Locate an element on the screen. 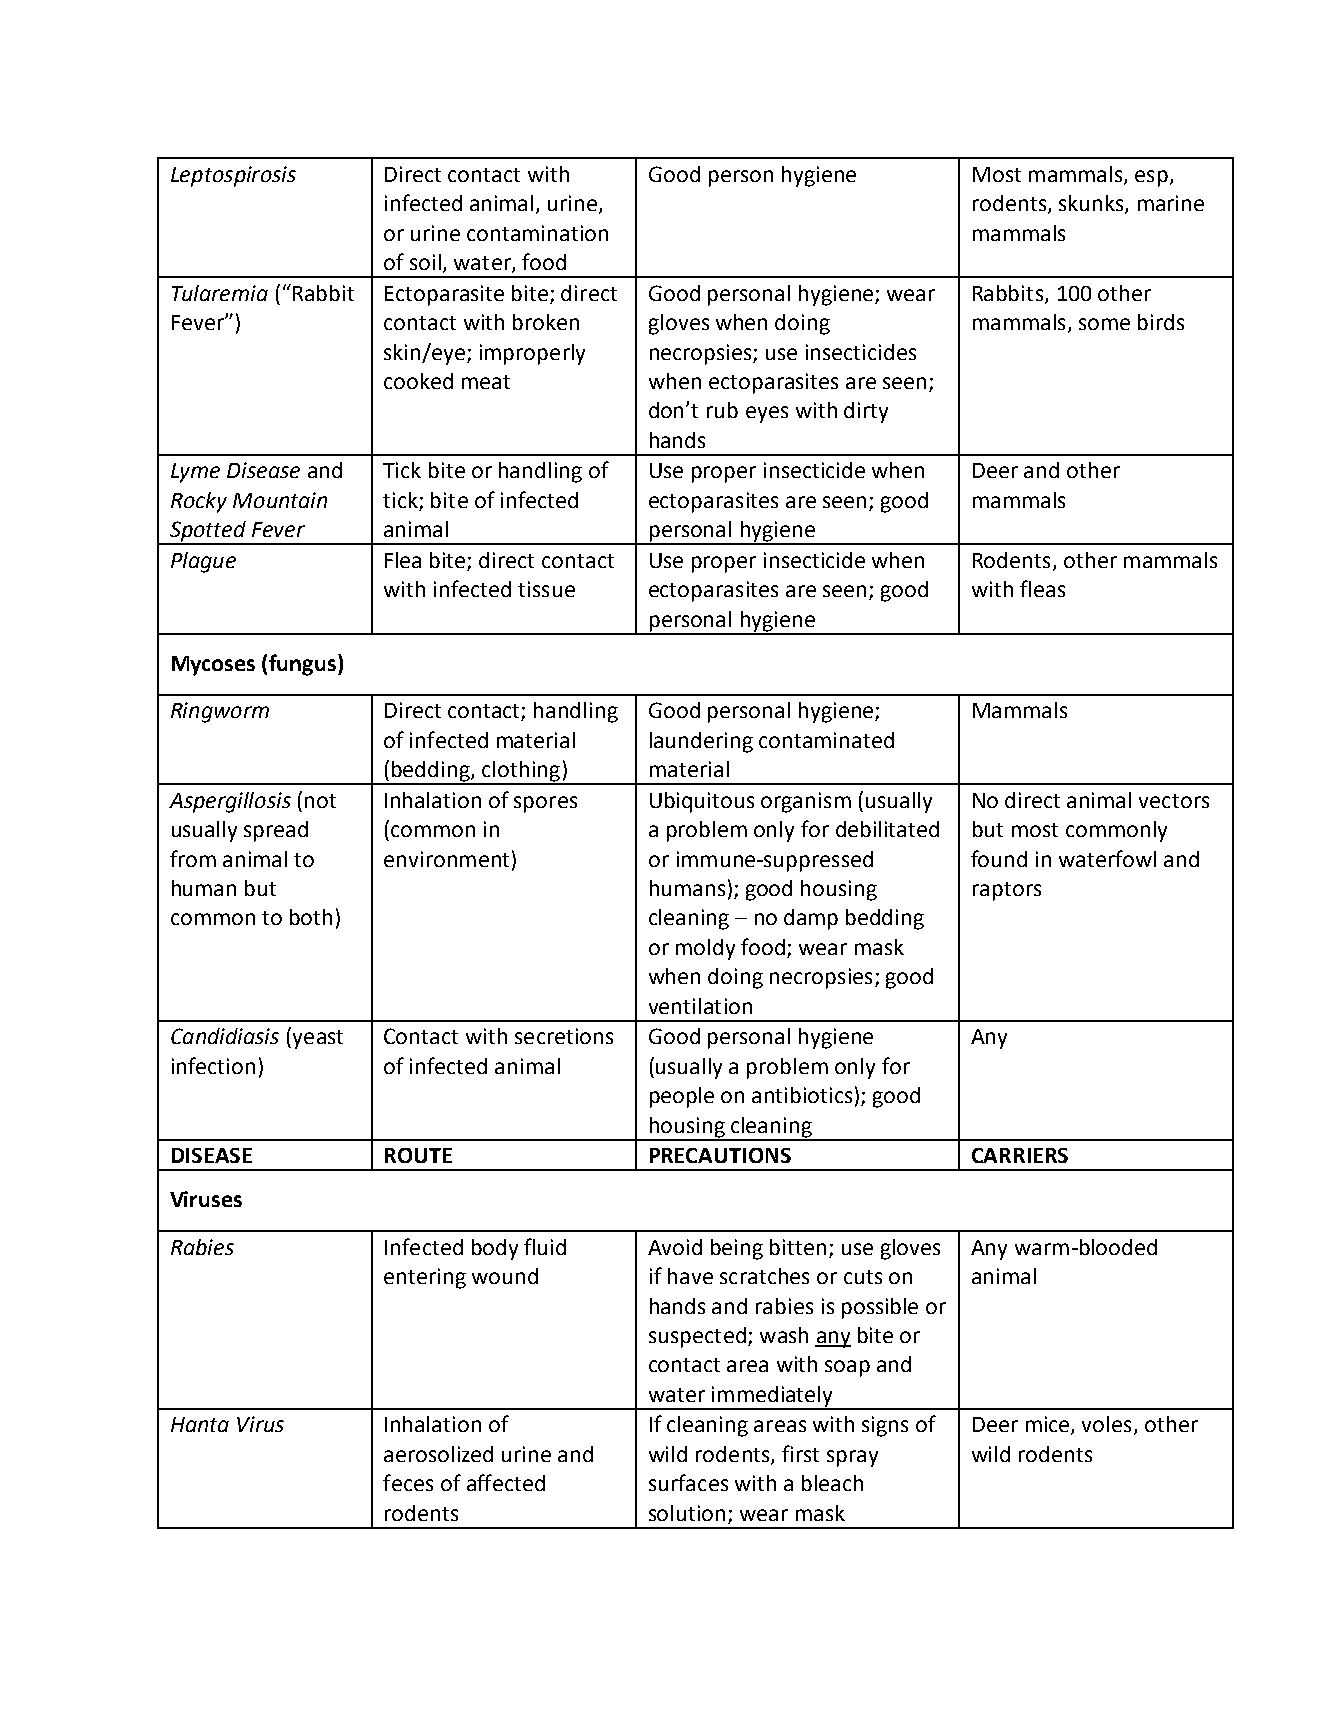 This screenshot has width=1341, height=1736. spread is located at coordinates (276, 831).
